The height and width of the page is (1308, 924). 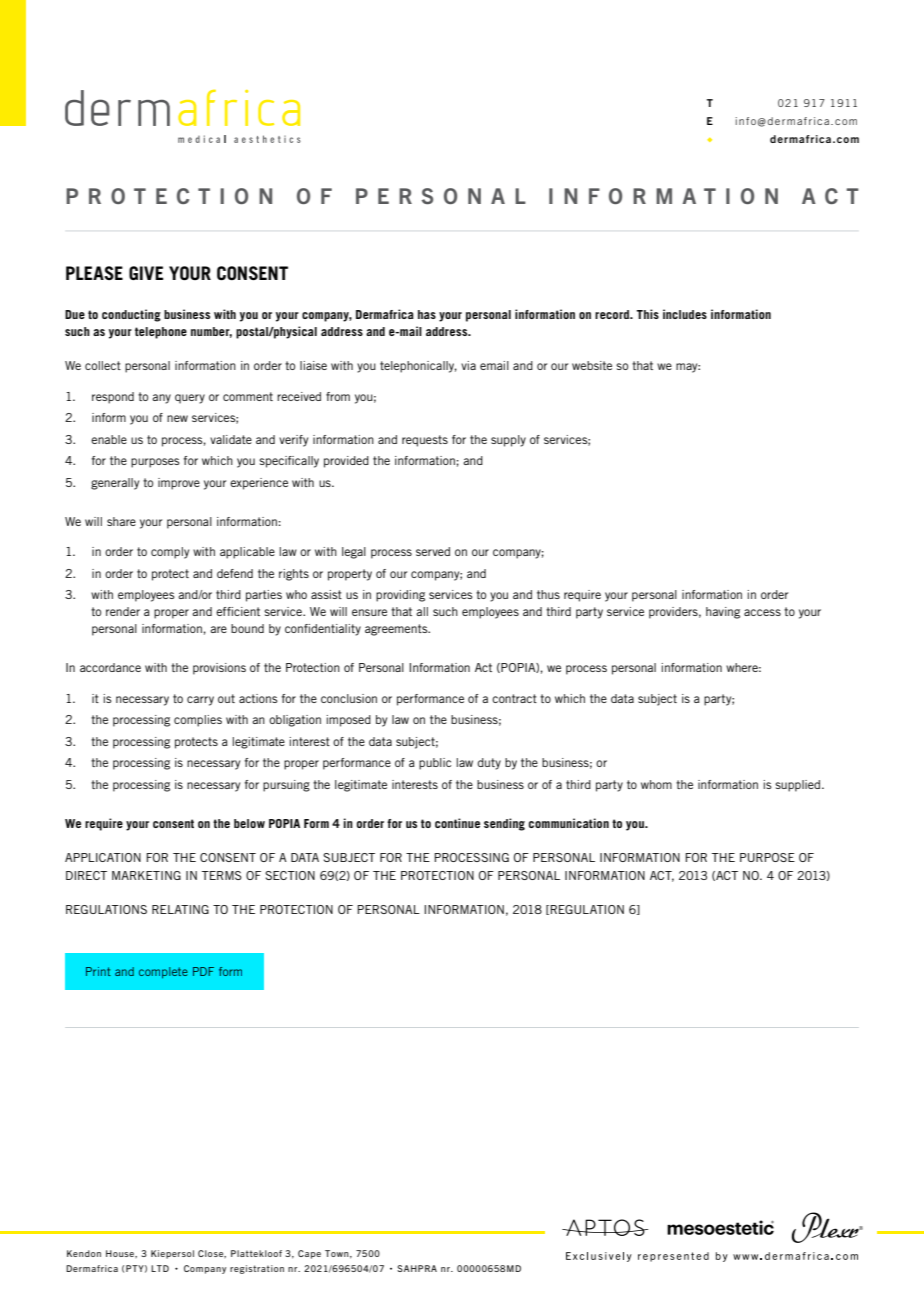 I want to click on provided, so click(x=346, y=462).
